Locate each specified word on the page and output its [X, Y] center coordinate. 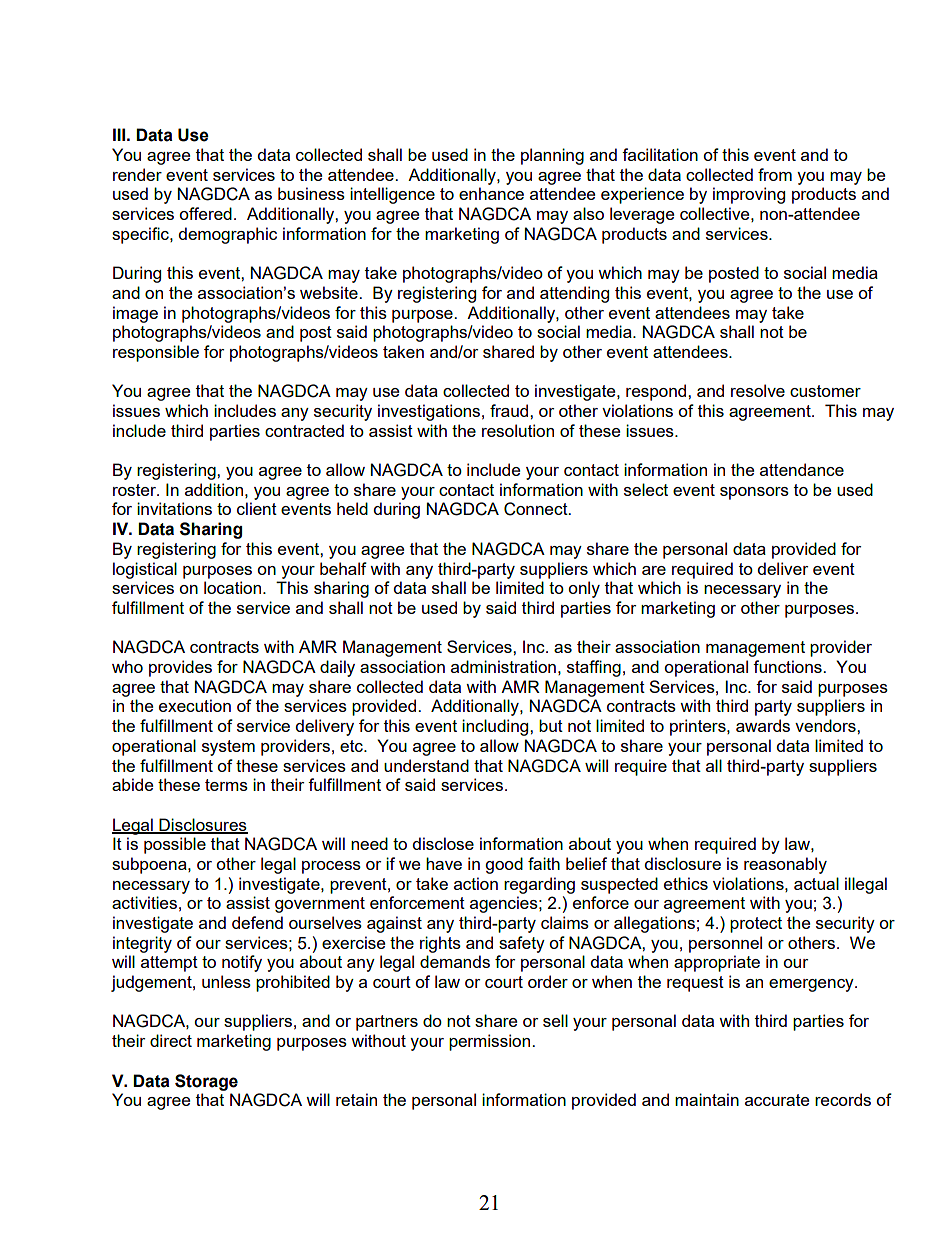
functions [788, 666]
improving [749, 195]
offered [205, 213]
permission [491, 1042]
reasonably [785, 865]
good [504, 865]
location [234, 587]
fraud [510, 410]
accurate [777, 1100]
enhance [491, 193]
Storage [206, 1082]
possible [175, 845]
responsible [156, 353]
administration [503, 666]
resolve [758, 390]
